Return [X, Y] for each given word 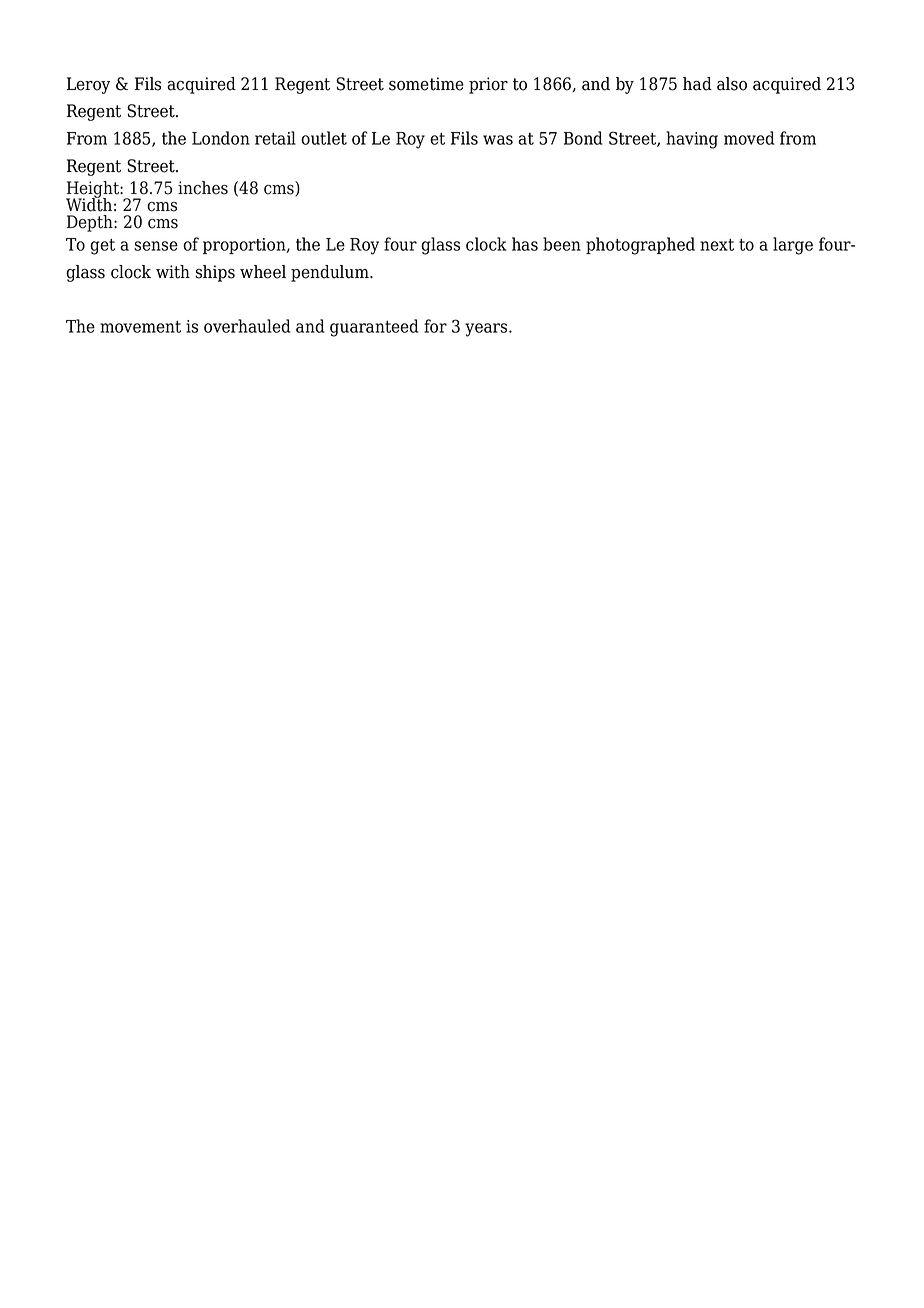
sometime [426, 84]
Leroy [88, 85]
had [697, 84]
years [487, 330]
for [435, 326]
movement [140, 327]
